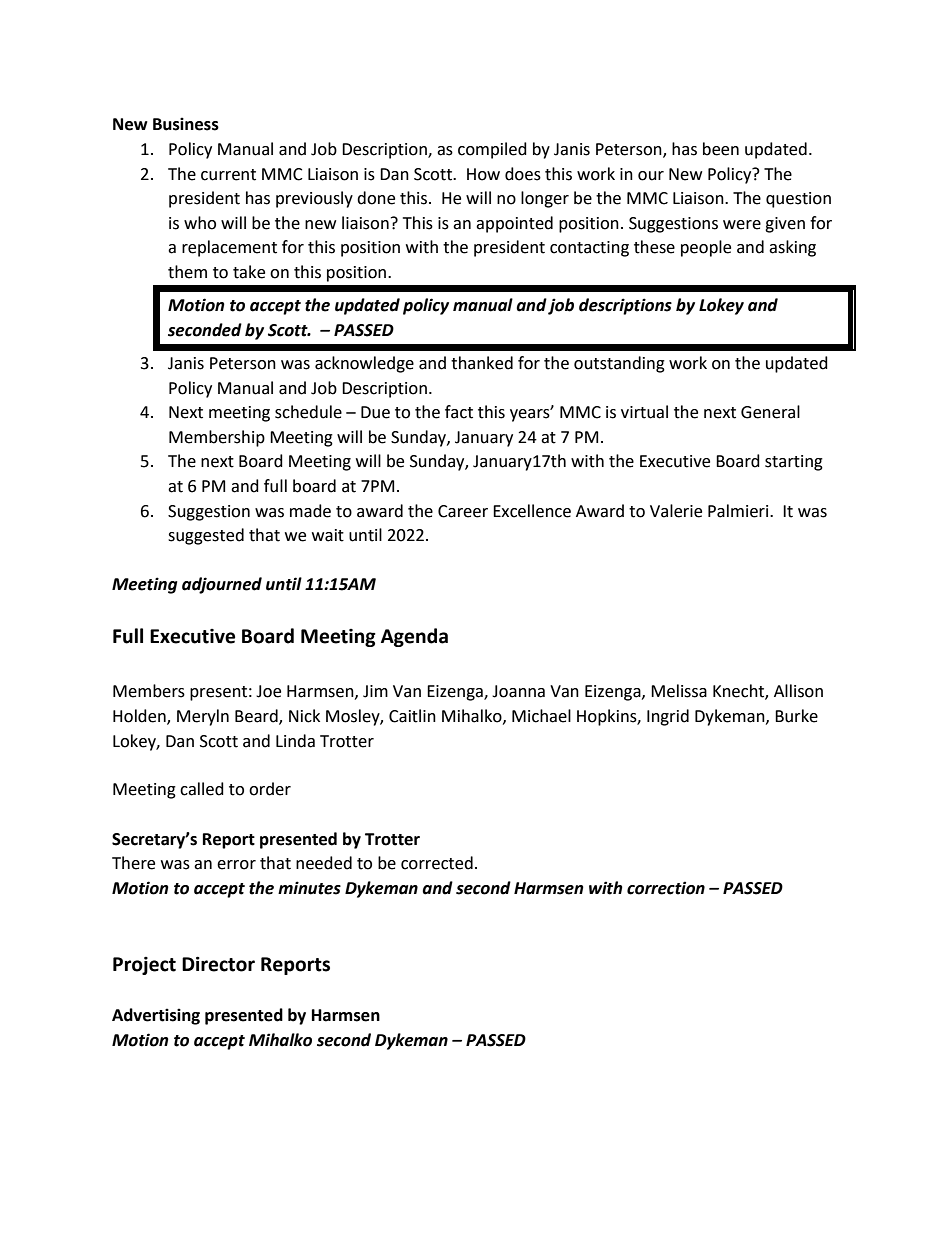  What do you see at coordinates (721, 149) in the screenshot?
I see `been` at bounding box center [721, 149].
